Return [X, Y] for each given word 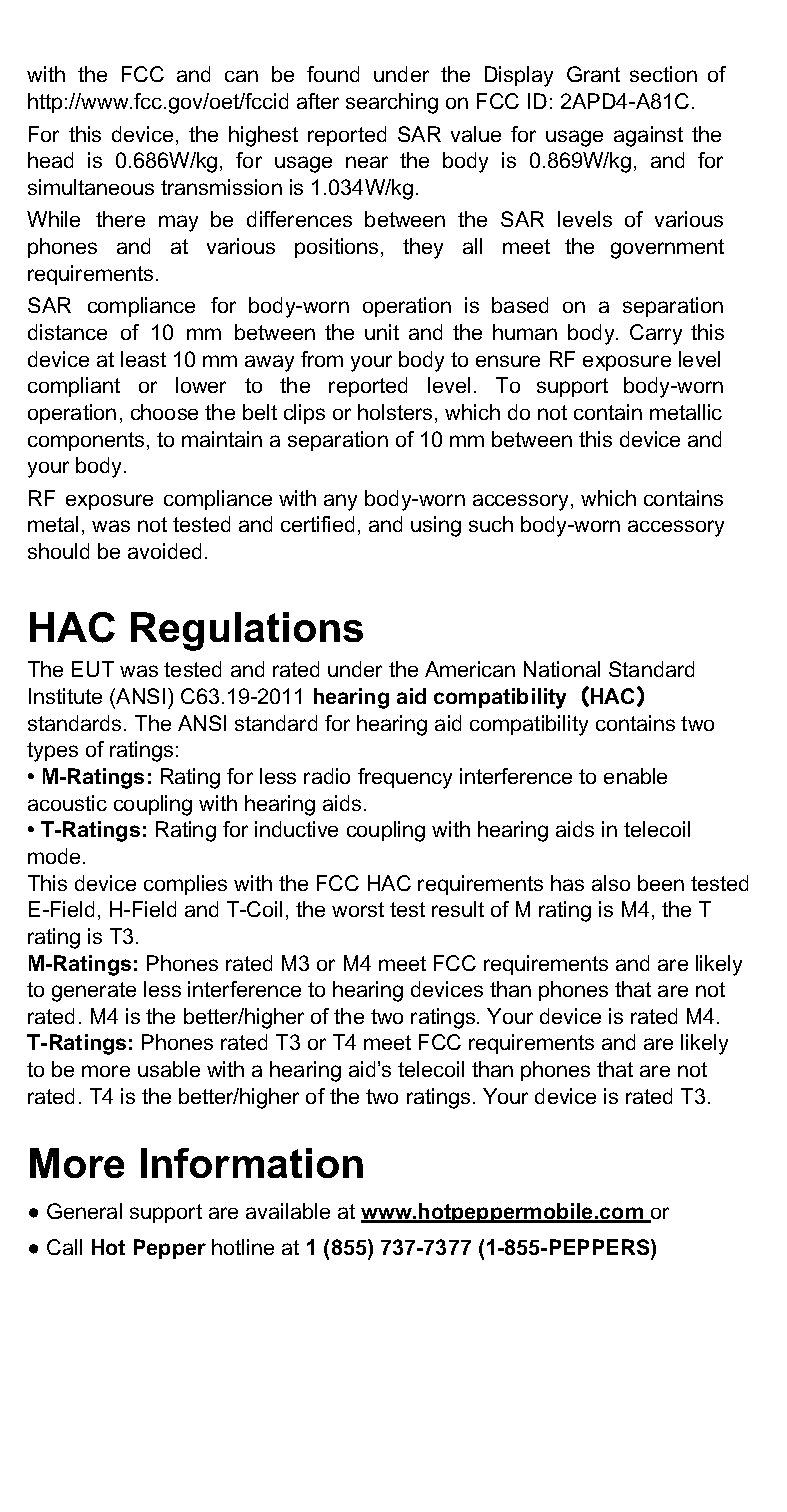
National [562, 669]
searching [392, 103]
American [470, 669]
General [84, 1211]
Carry [656, 334]
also [611, 883]
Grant [593, 74]
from [322, 359]
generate [94, 992]
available [288, 1211]
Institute [65, 696]
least [143, 359]
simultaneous [91, 187]
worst [358, 909]
